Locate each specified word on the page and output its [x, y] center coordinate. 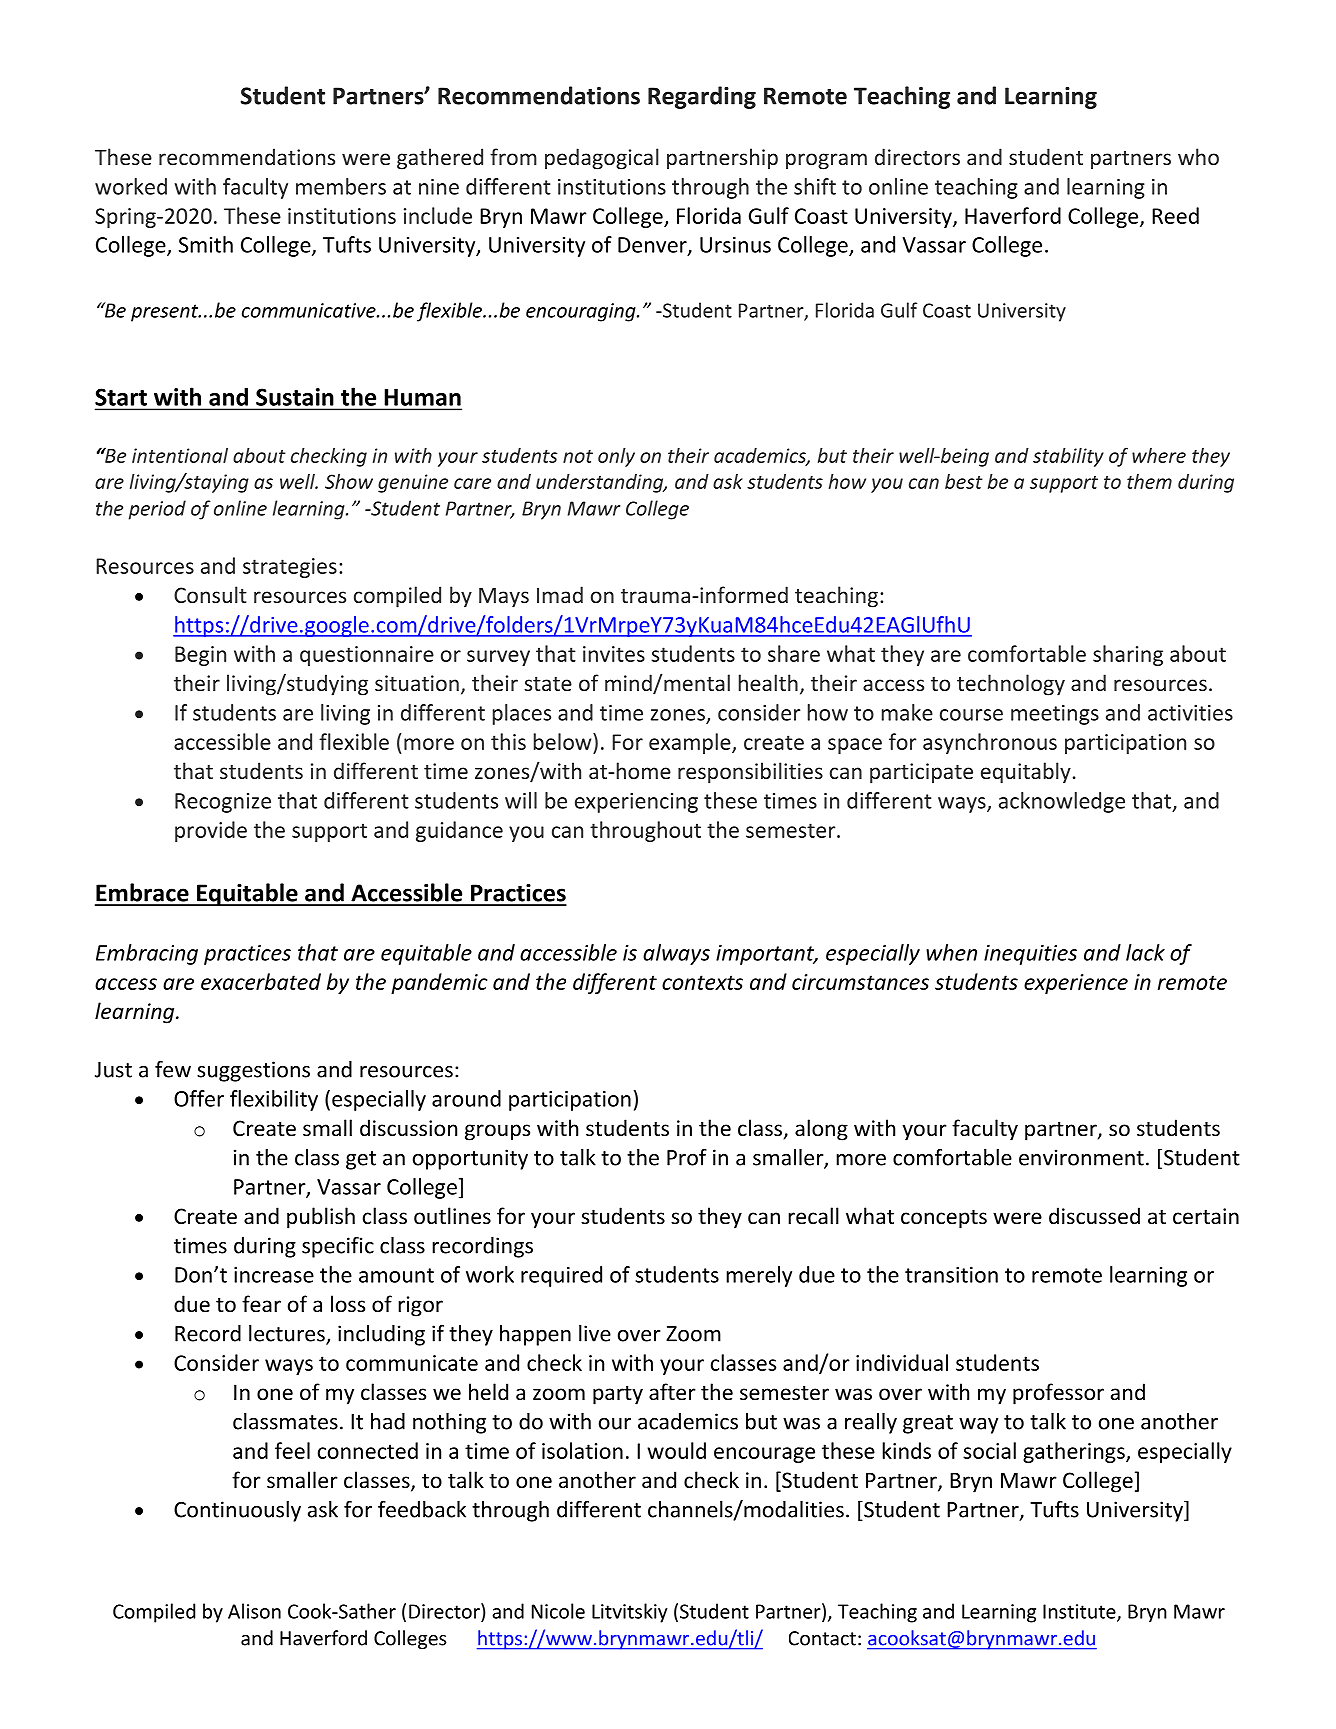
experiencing [636, 803]
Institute [1080, 1612]
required [561, 1276]
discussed [1094, 1216]
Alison [254, 1611]
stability [1068, 457]
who [1198, 156]
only [616, 457]
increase [274, 1275]
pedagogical [602, 159]
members [341, 186]
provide [211, 831]
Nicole [558, 1611]
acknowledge [1062, 802]
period [157, 510]
